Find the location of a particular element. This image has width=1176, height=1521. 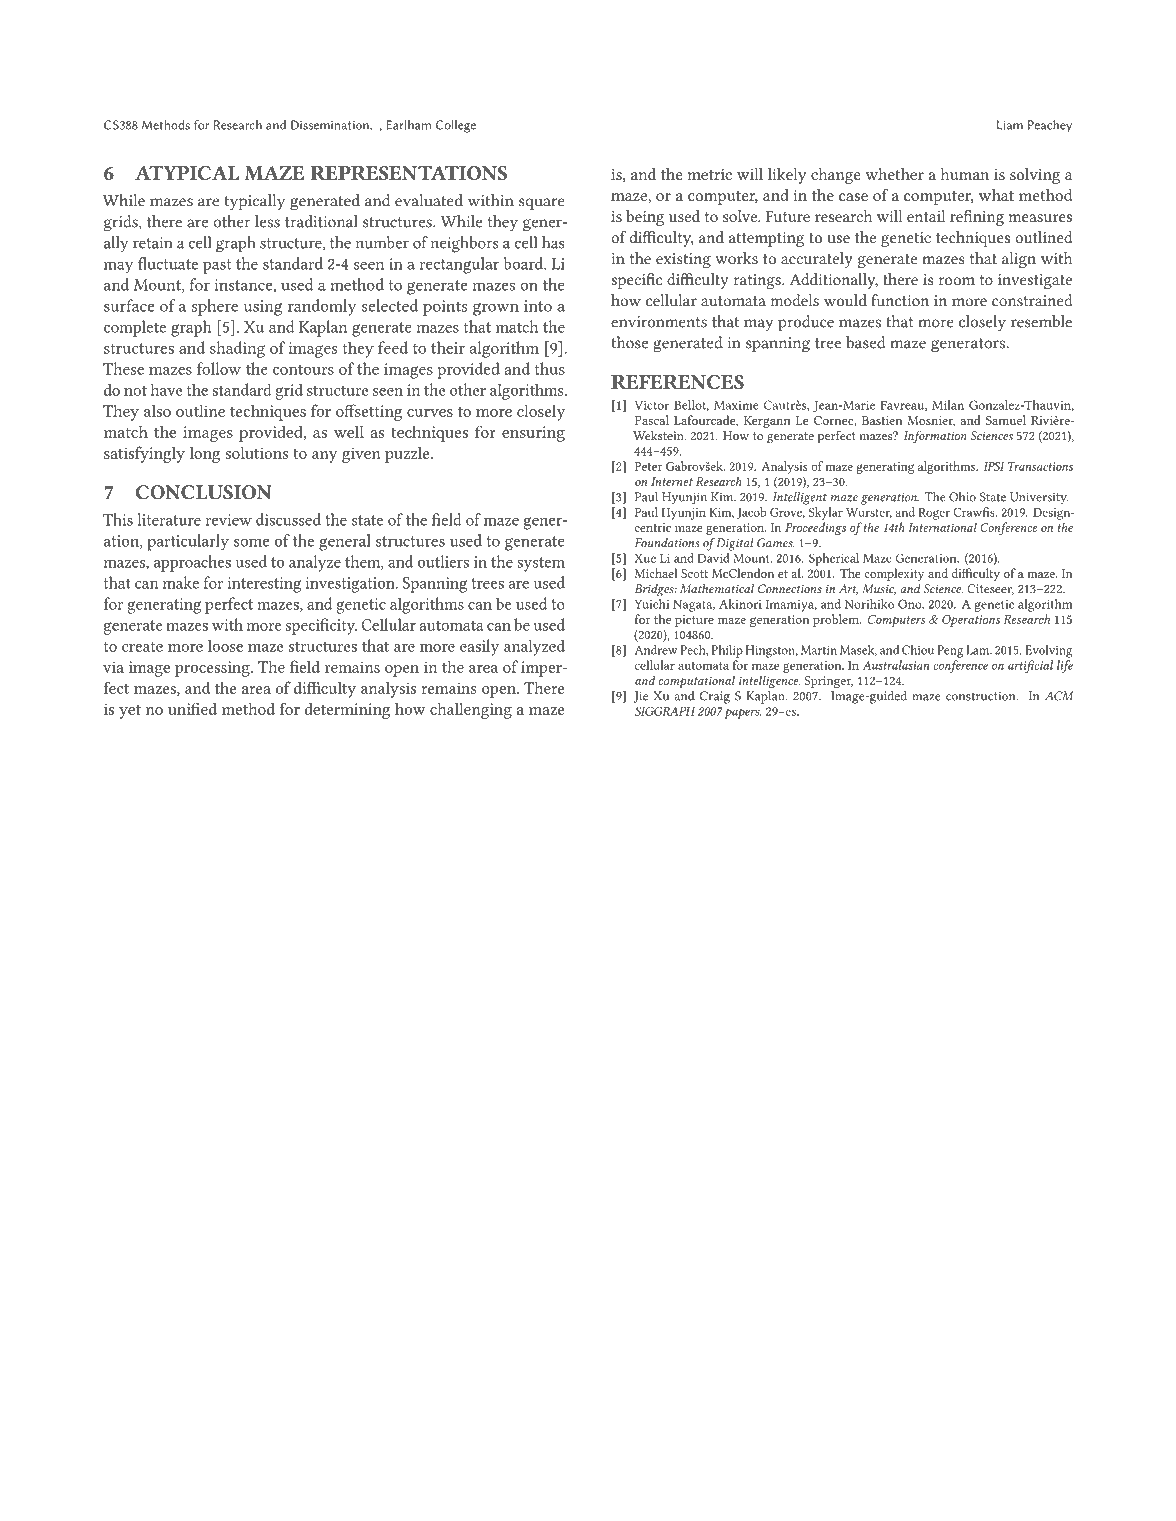

construction is located at coordinates (982, 696).
